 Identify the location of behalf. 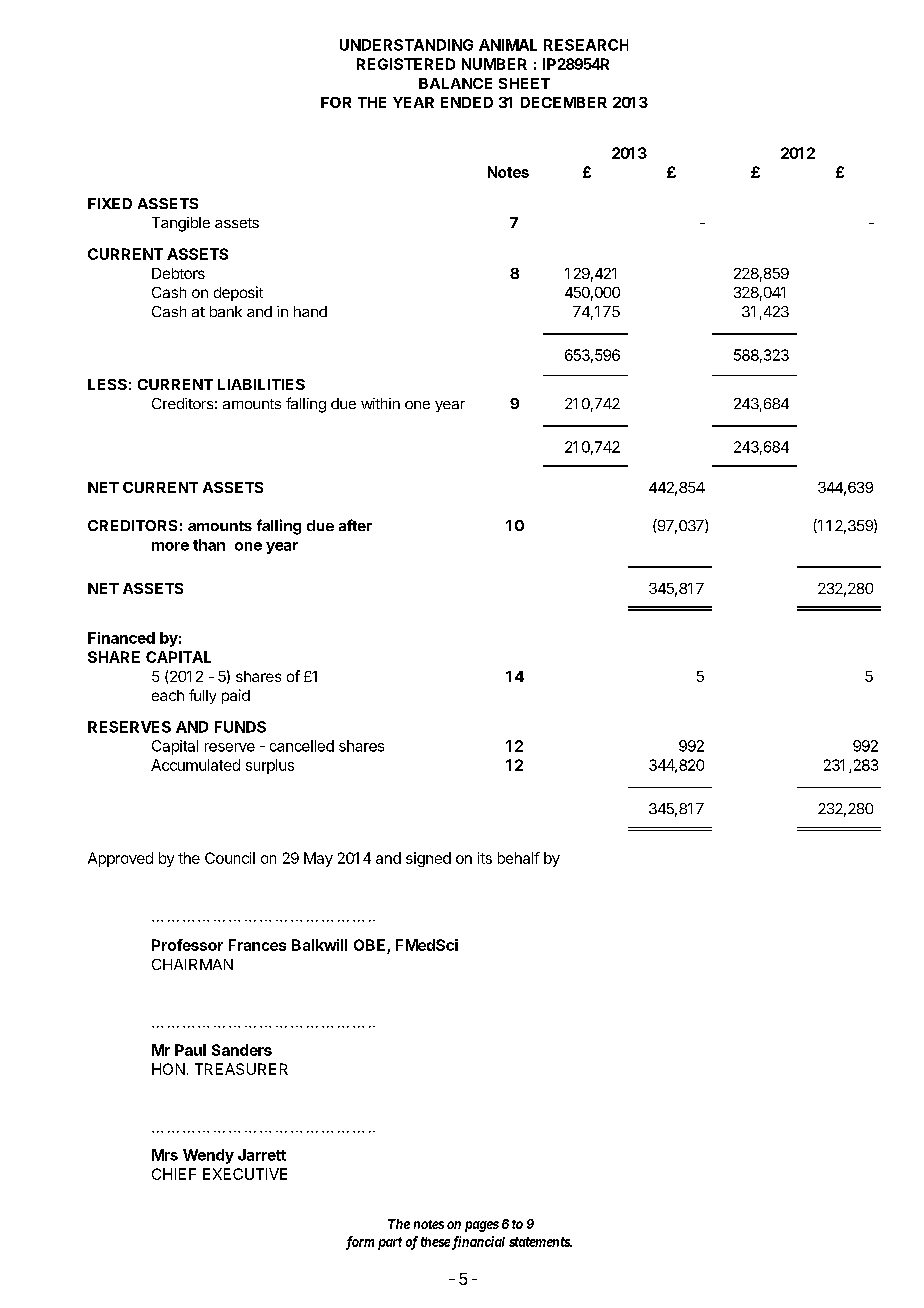
(519, 858).
